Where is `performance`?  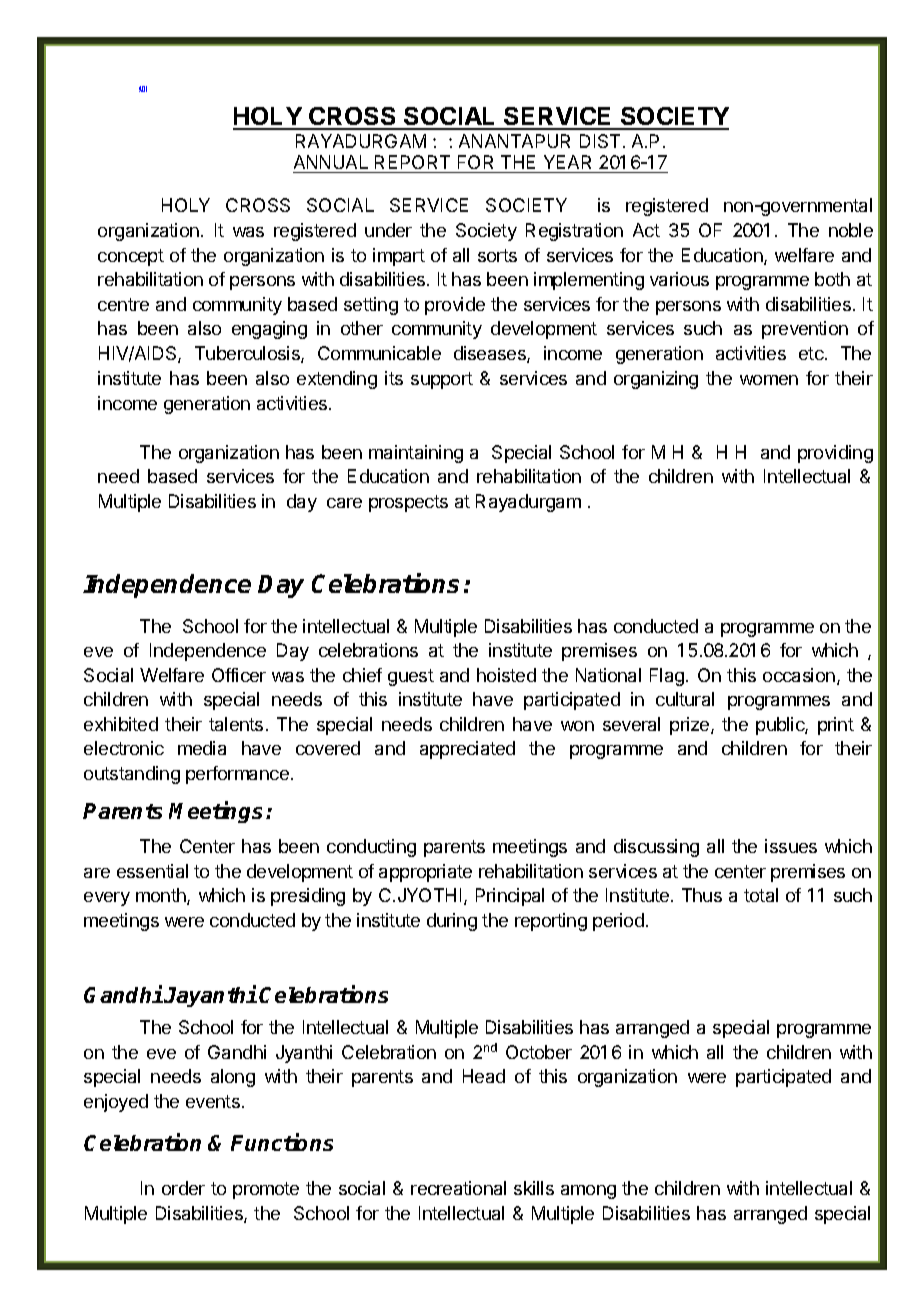 performance is located at coordinates (237, 775).
